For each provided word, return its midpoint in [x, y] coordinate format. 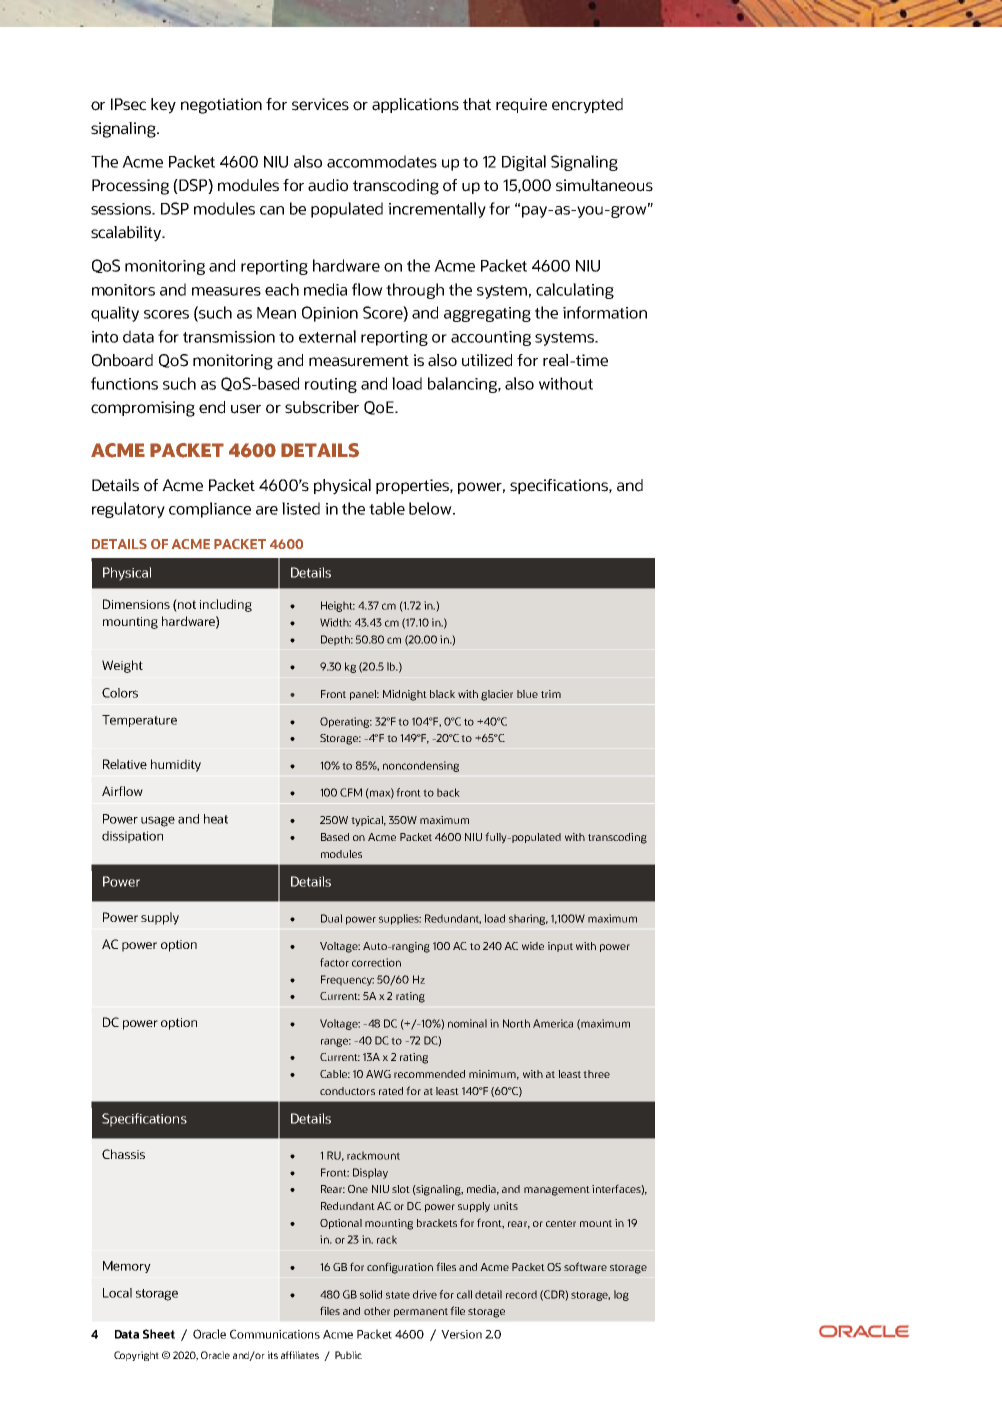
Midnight [405, 695]
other [377, 1311]
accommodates [382, 161]
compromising [143, 409]
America [553, 1023]
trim [551, 694]
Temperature [139, 721]
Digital [524, 163]
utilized [487, 360]
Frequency [347, 980]
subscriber [322, 407]
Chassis [123, 1154]
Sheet [159, 1334]
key [163, 106]
